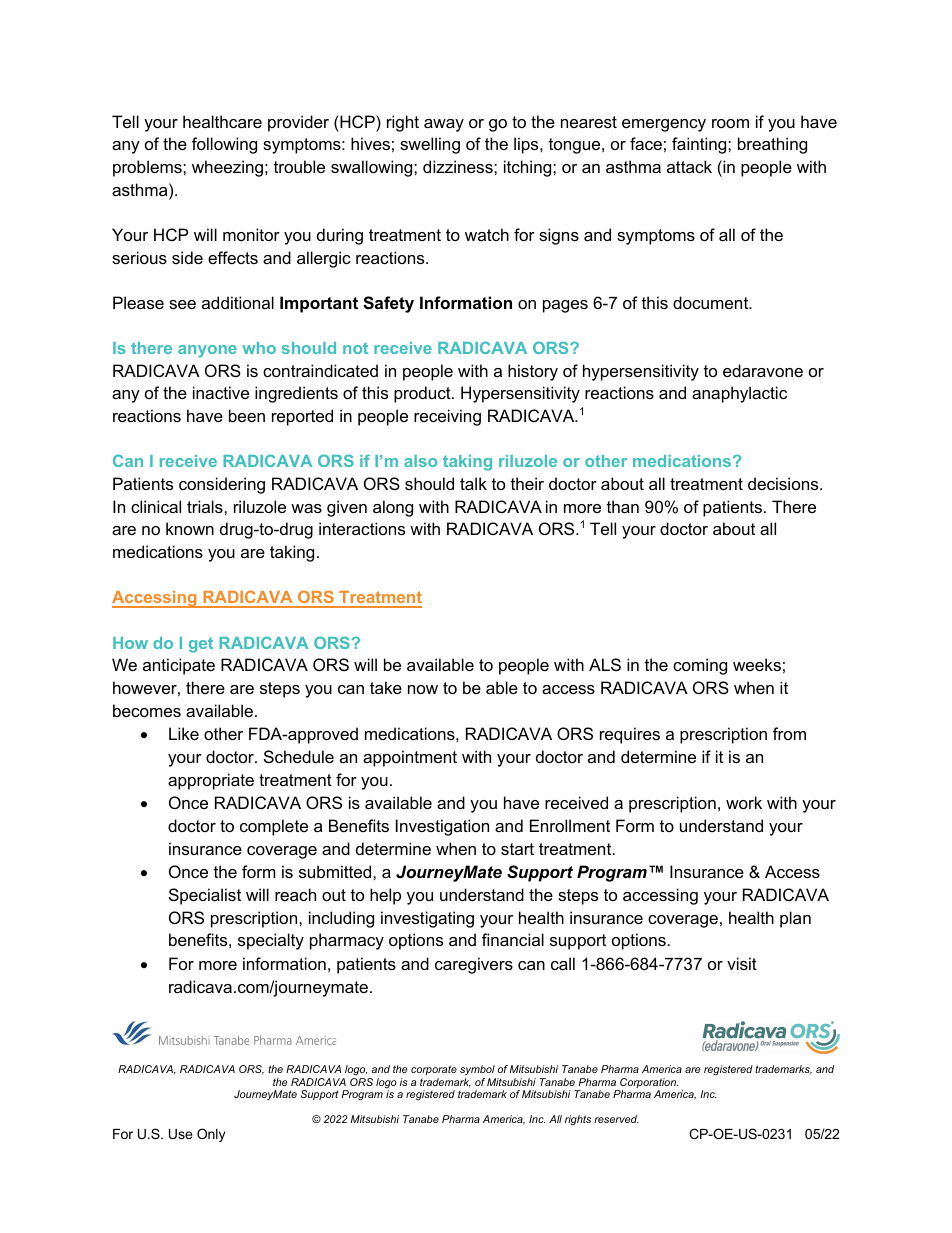 The image size is (952, 1233). I want to click on following, so click(224, 145).
